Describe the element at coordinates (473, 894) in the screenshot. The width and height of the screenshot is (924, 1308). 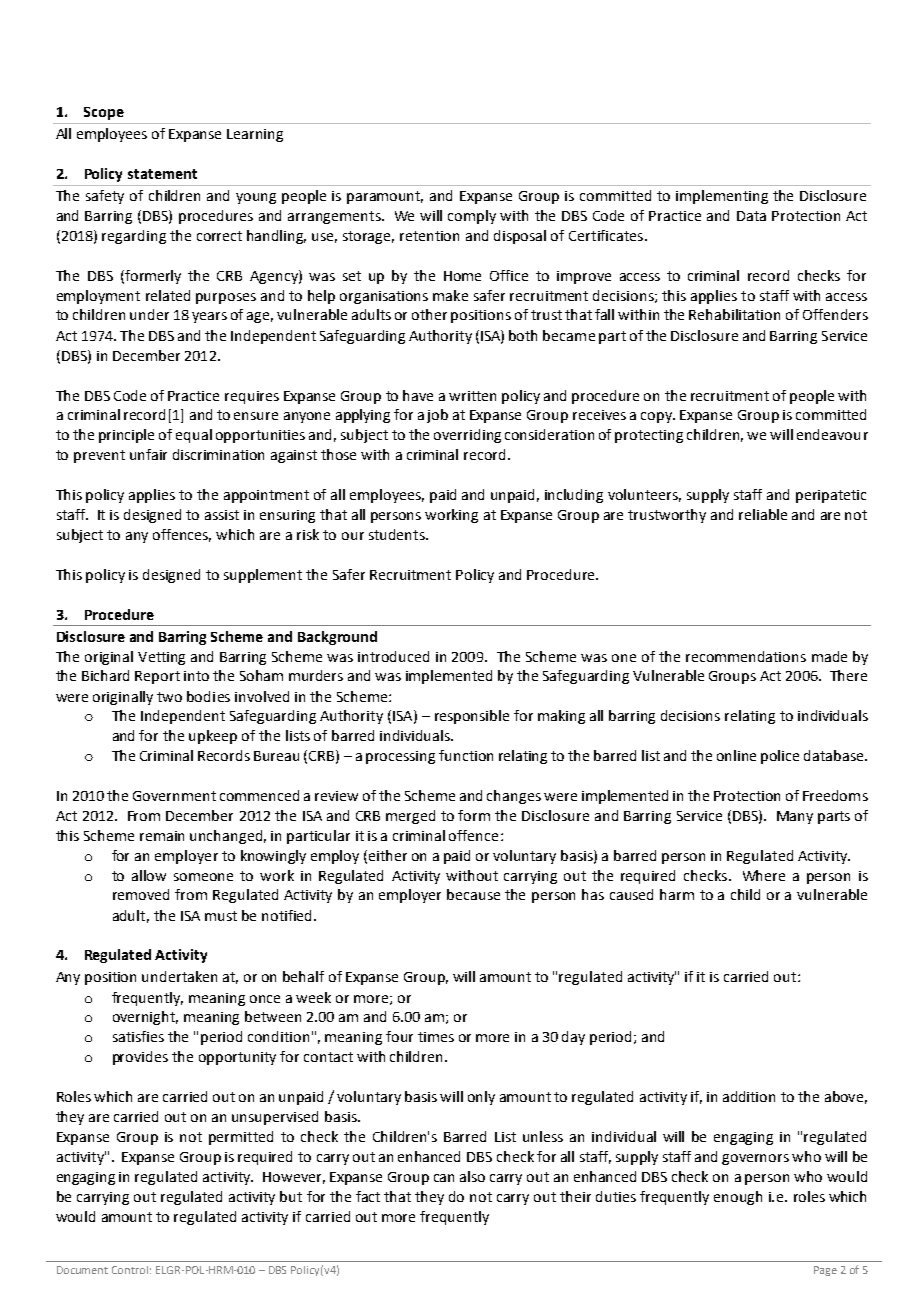
I see `because` at that location.
